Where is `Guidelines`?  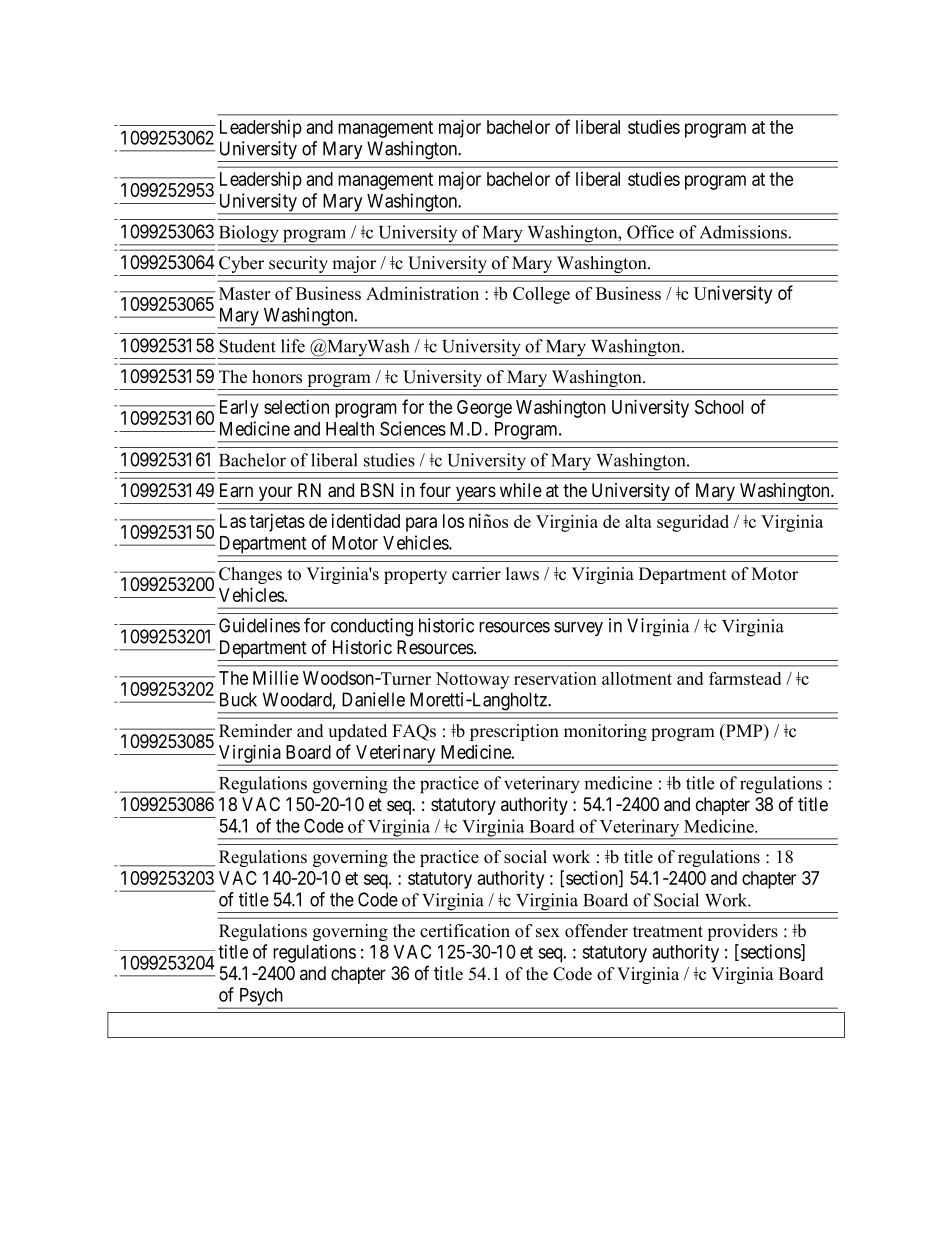
Guidelines is located at coordinates (259, 625).
